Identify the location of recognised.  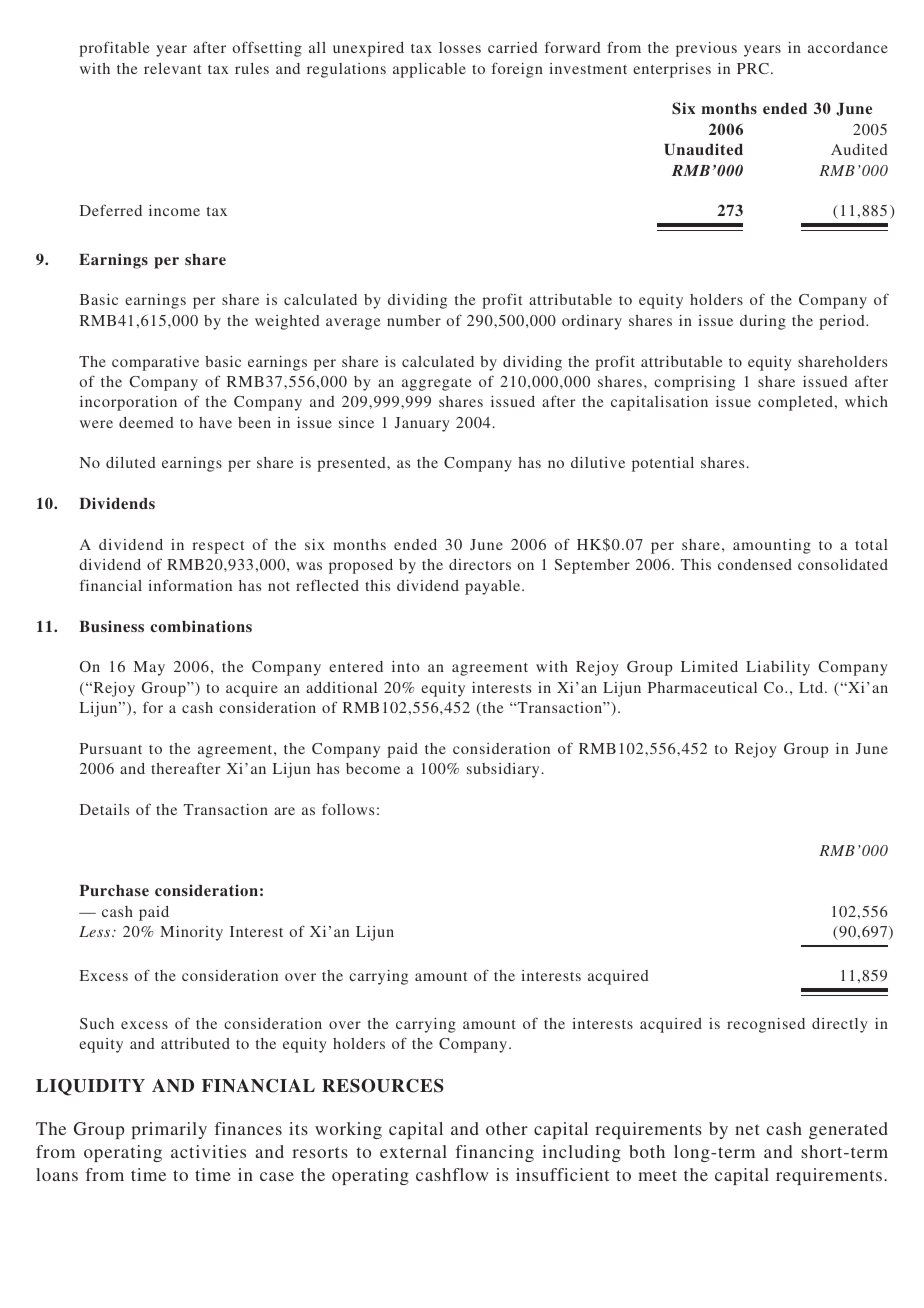
(766, 1025).
